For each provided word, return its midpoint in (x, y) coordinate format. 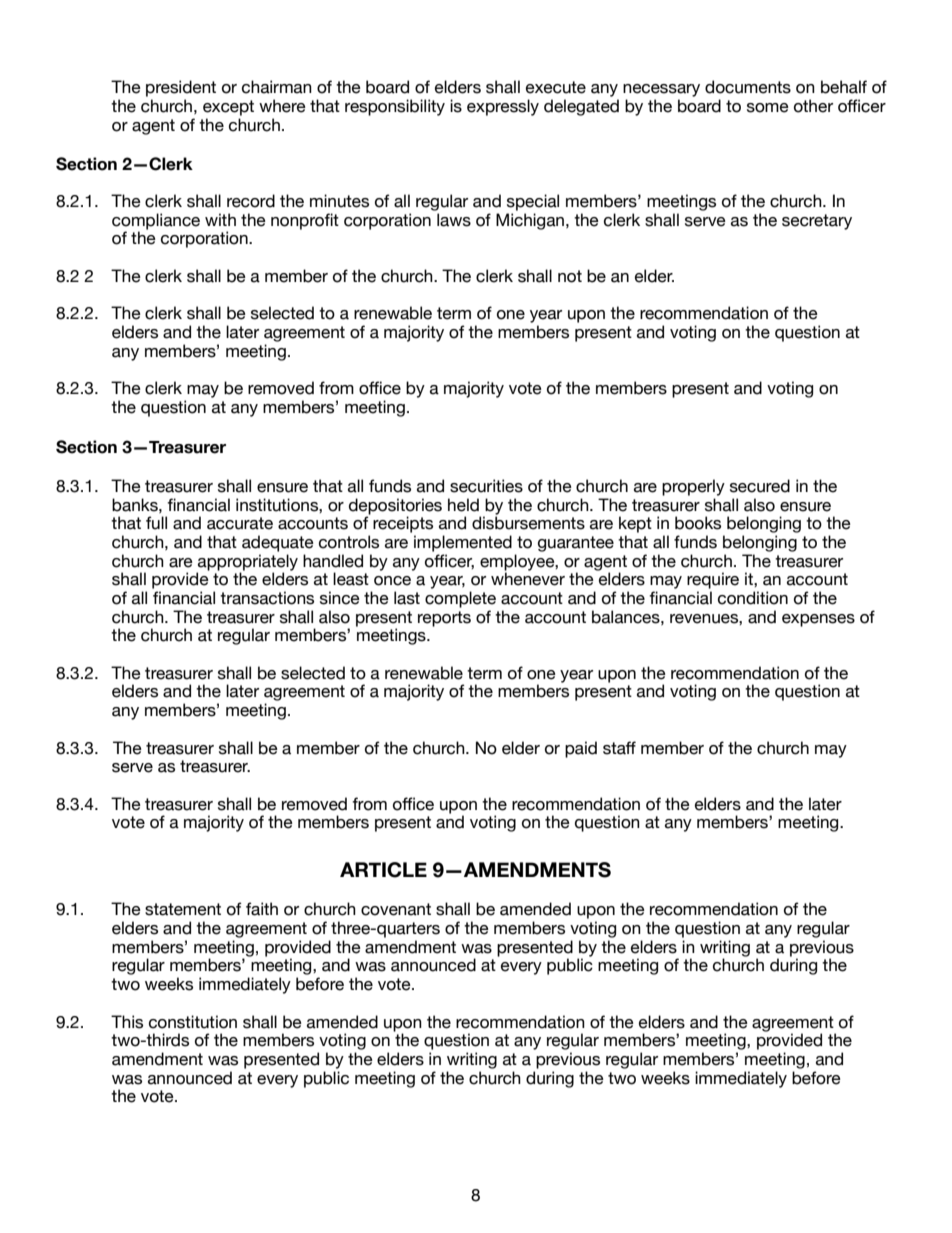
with (220, 219)
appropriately (247, 563)
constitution (193, 1022)
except (228, 108)
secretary (817, 222)
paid (581, 749)
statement (183, 909)
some (768, 108)
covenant (396, 909)
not (570, 276)
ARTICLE (383, 870)
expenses (818, 620)
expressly (503, 107)
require (713, 580)
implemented (463, 543)
